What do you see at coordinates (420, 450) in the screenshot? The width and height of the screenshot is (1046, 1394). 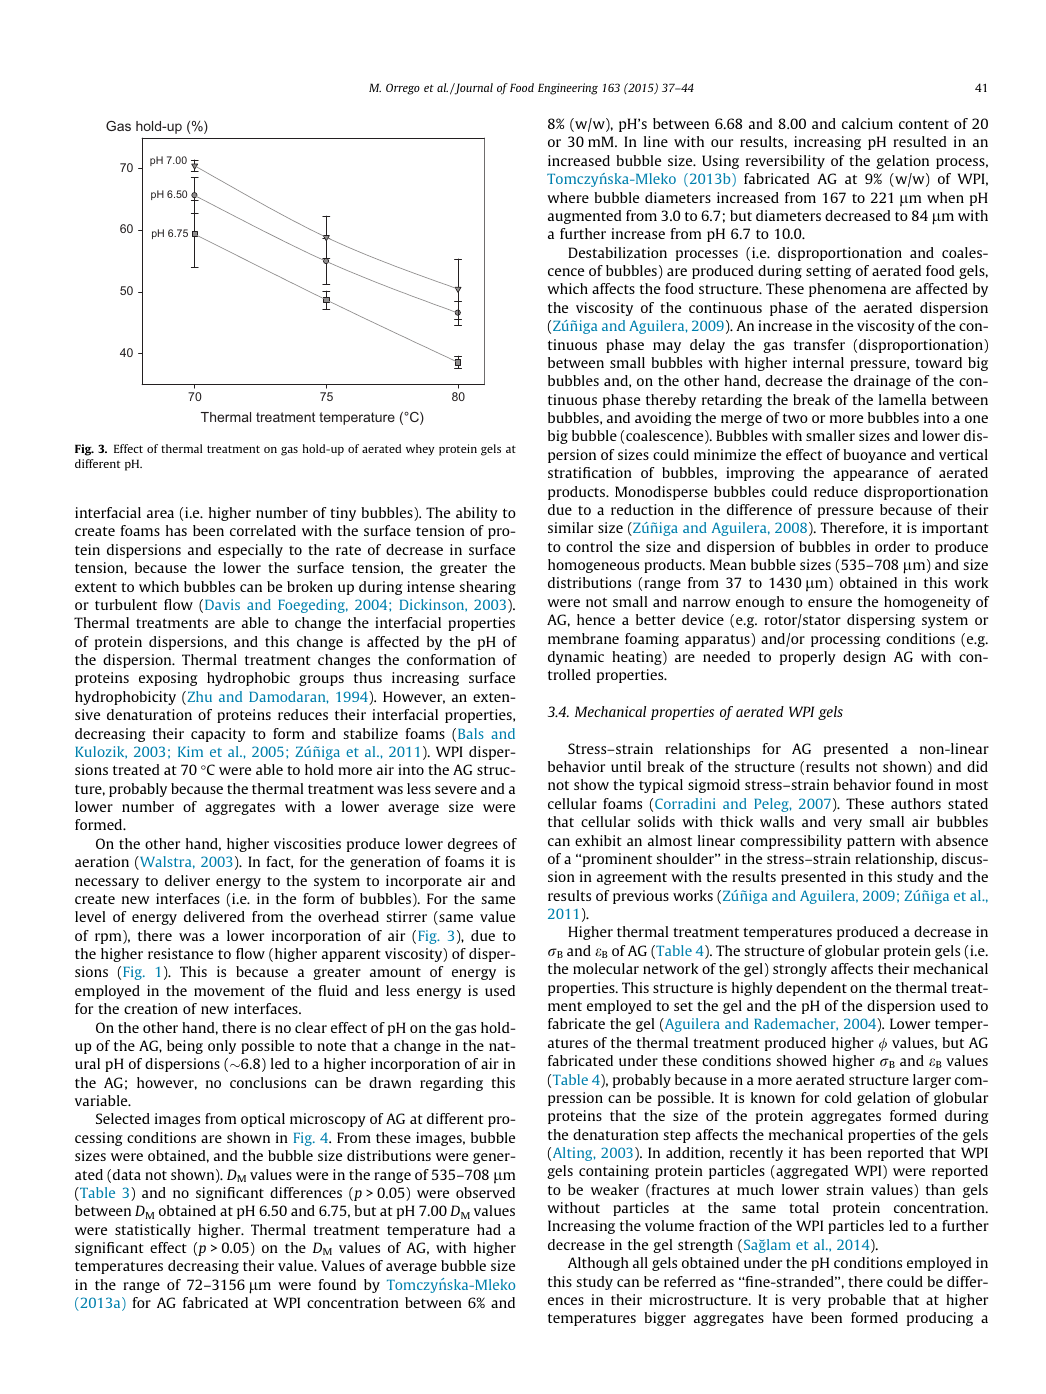 I see `whey` at bounding box center [420, 450].
